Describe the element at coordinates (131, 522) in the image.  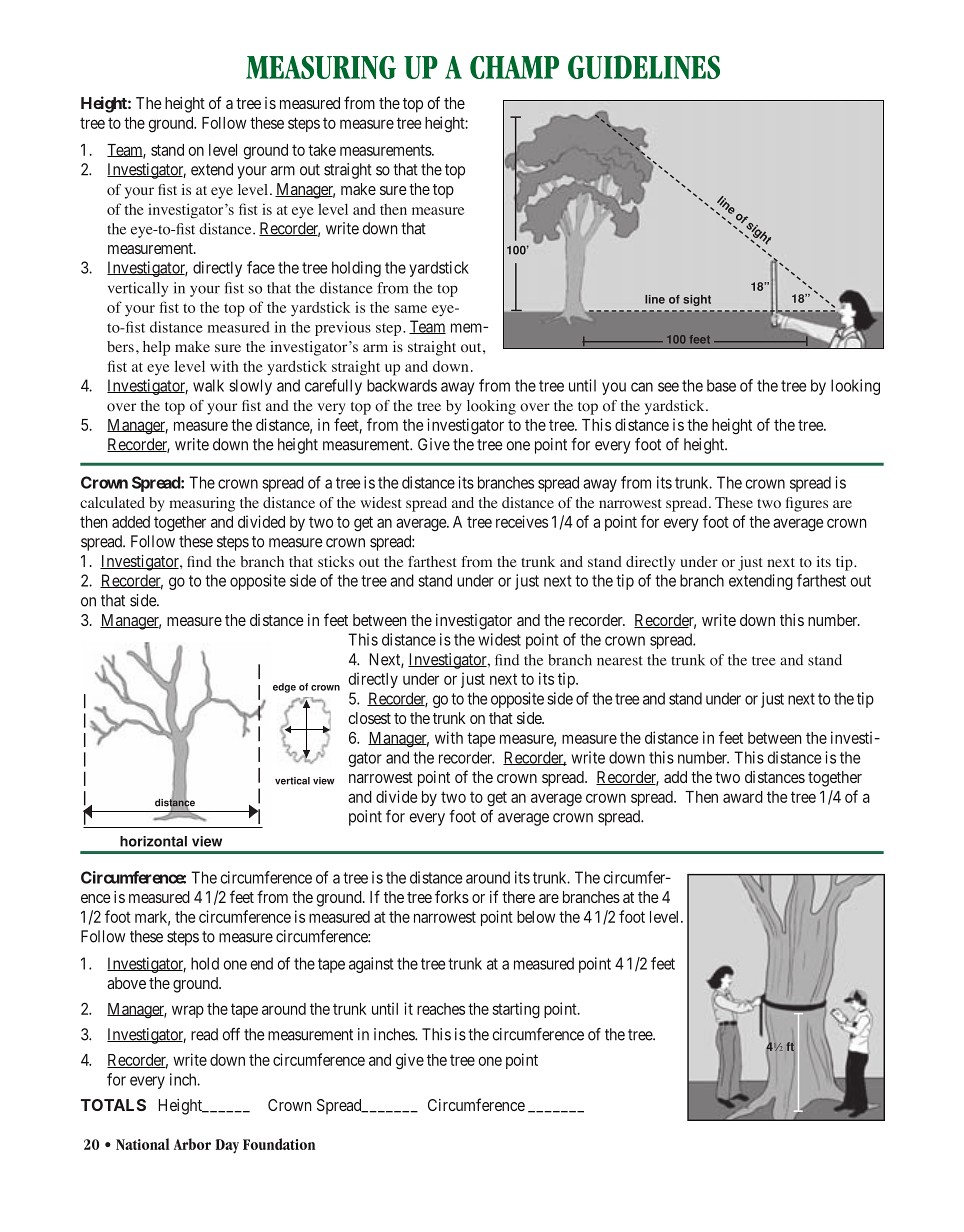
I see `added` at that location.
